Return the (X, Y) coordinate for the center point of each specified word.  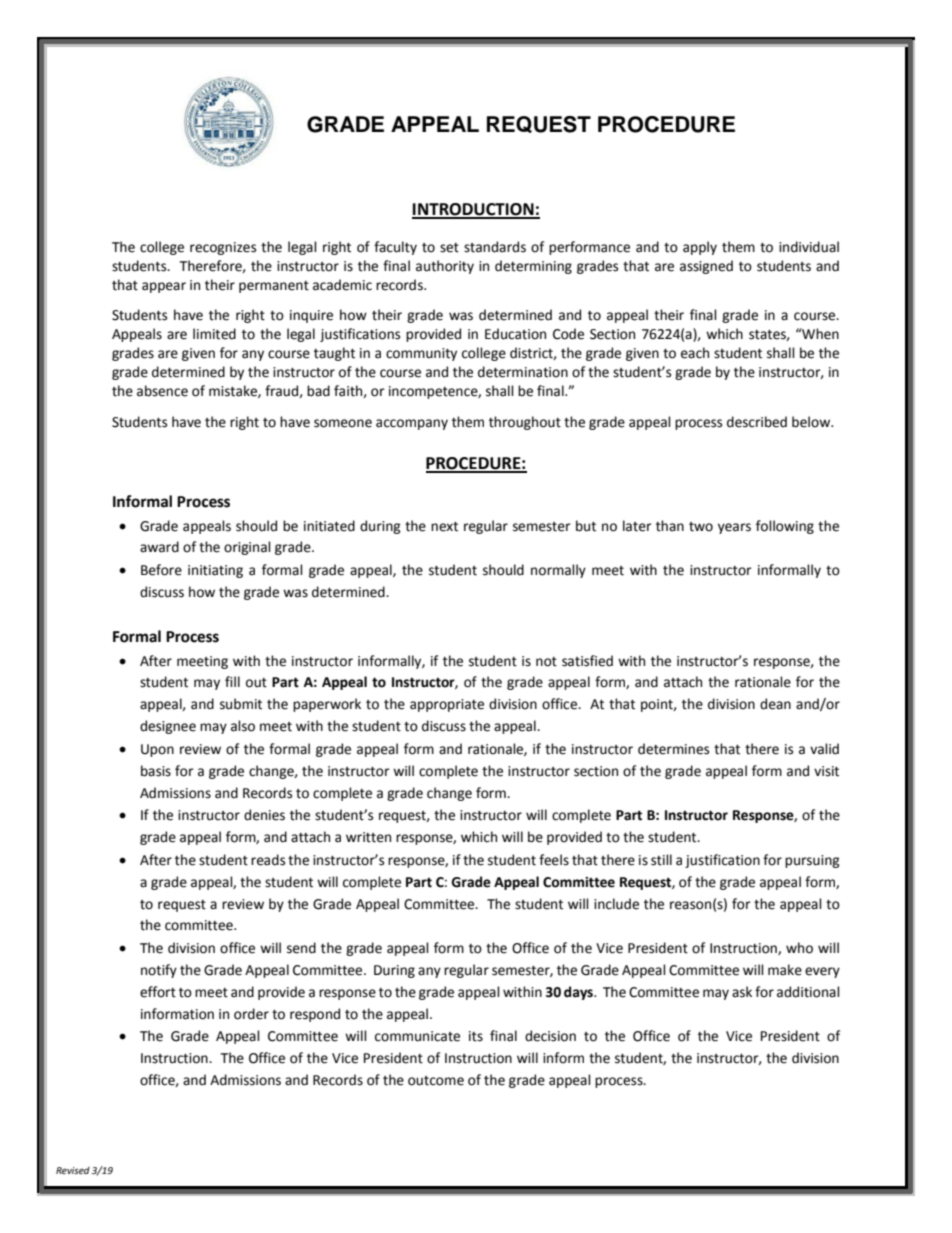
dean (775, 704)
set (449, 248)
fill (232, 681)
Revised (73, 1170)
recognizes (223, 248)
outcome (436, 1081)
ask (742, 992)
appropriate (447, 705)
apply (700, 248)
